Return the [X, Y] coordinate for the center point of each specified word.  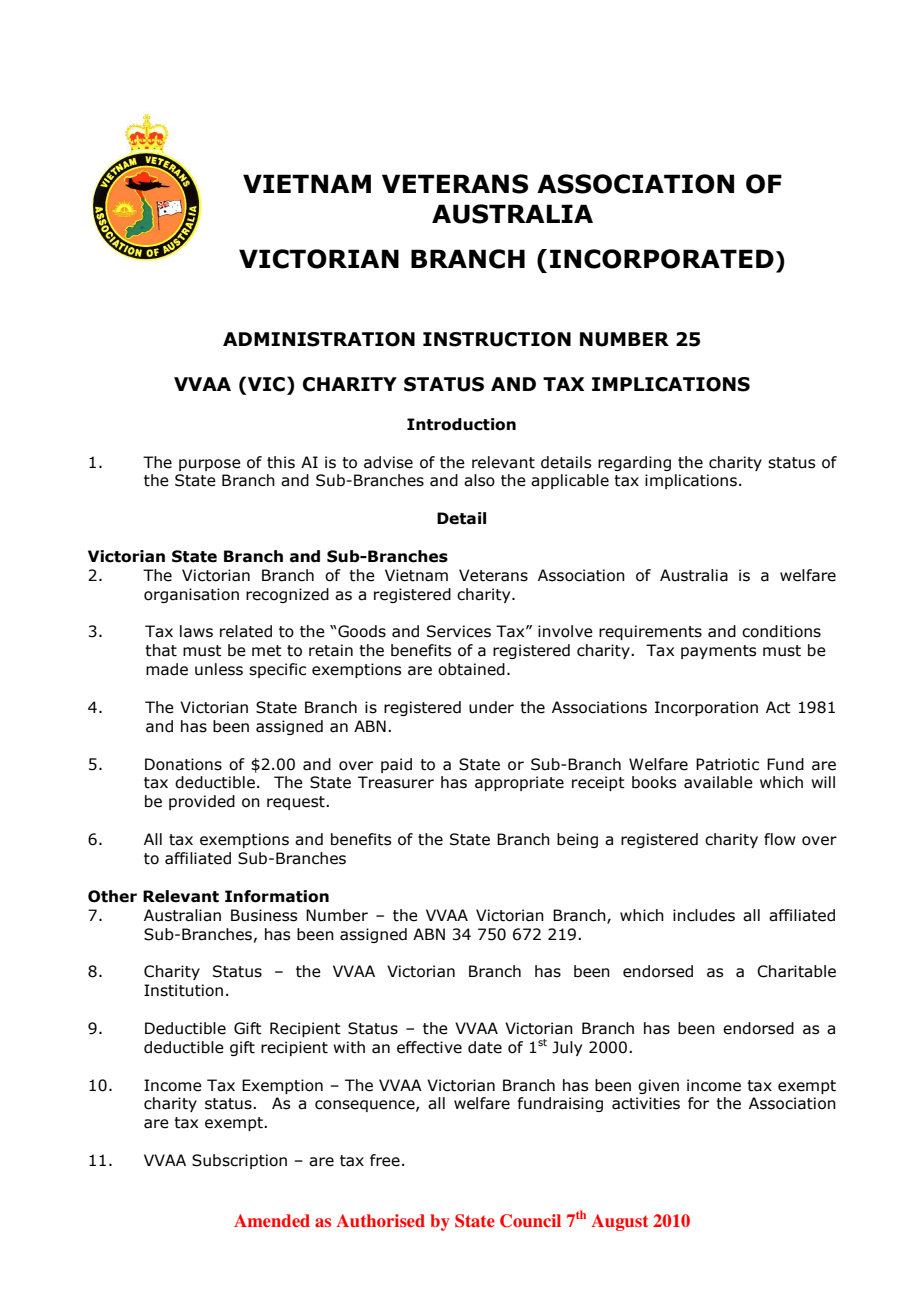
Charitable [796, 971]
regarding [634, 463]
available [718, 782]
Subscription [239, 1161]
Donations [183, 764]
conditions [781, 631]
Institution [183, 990]
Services [459, 631]
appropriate [519, 783]
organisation [191, 595]
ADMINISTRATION [319, 339]
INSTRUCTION [497, 339]
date [485, 1047]
